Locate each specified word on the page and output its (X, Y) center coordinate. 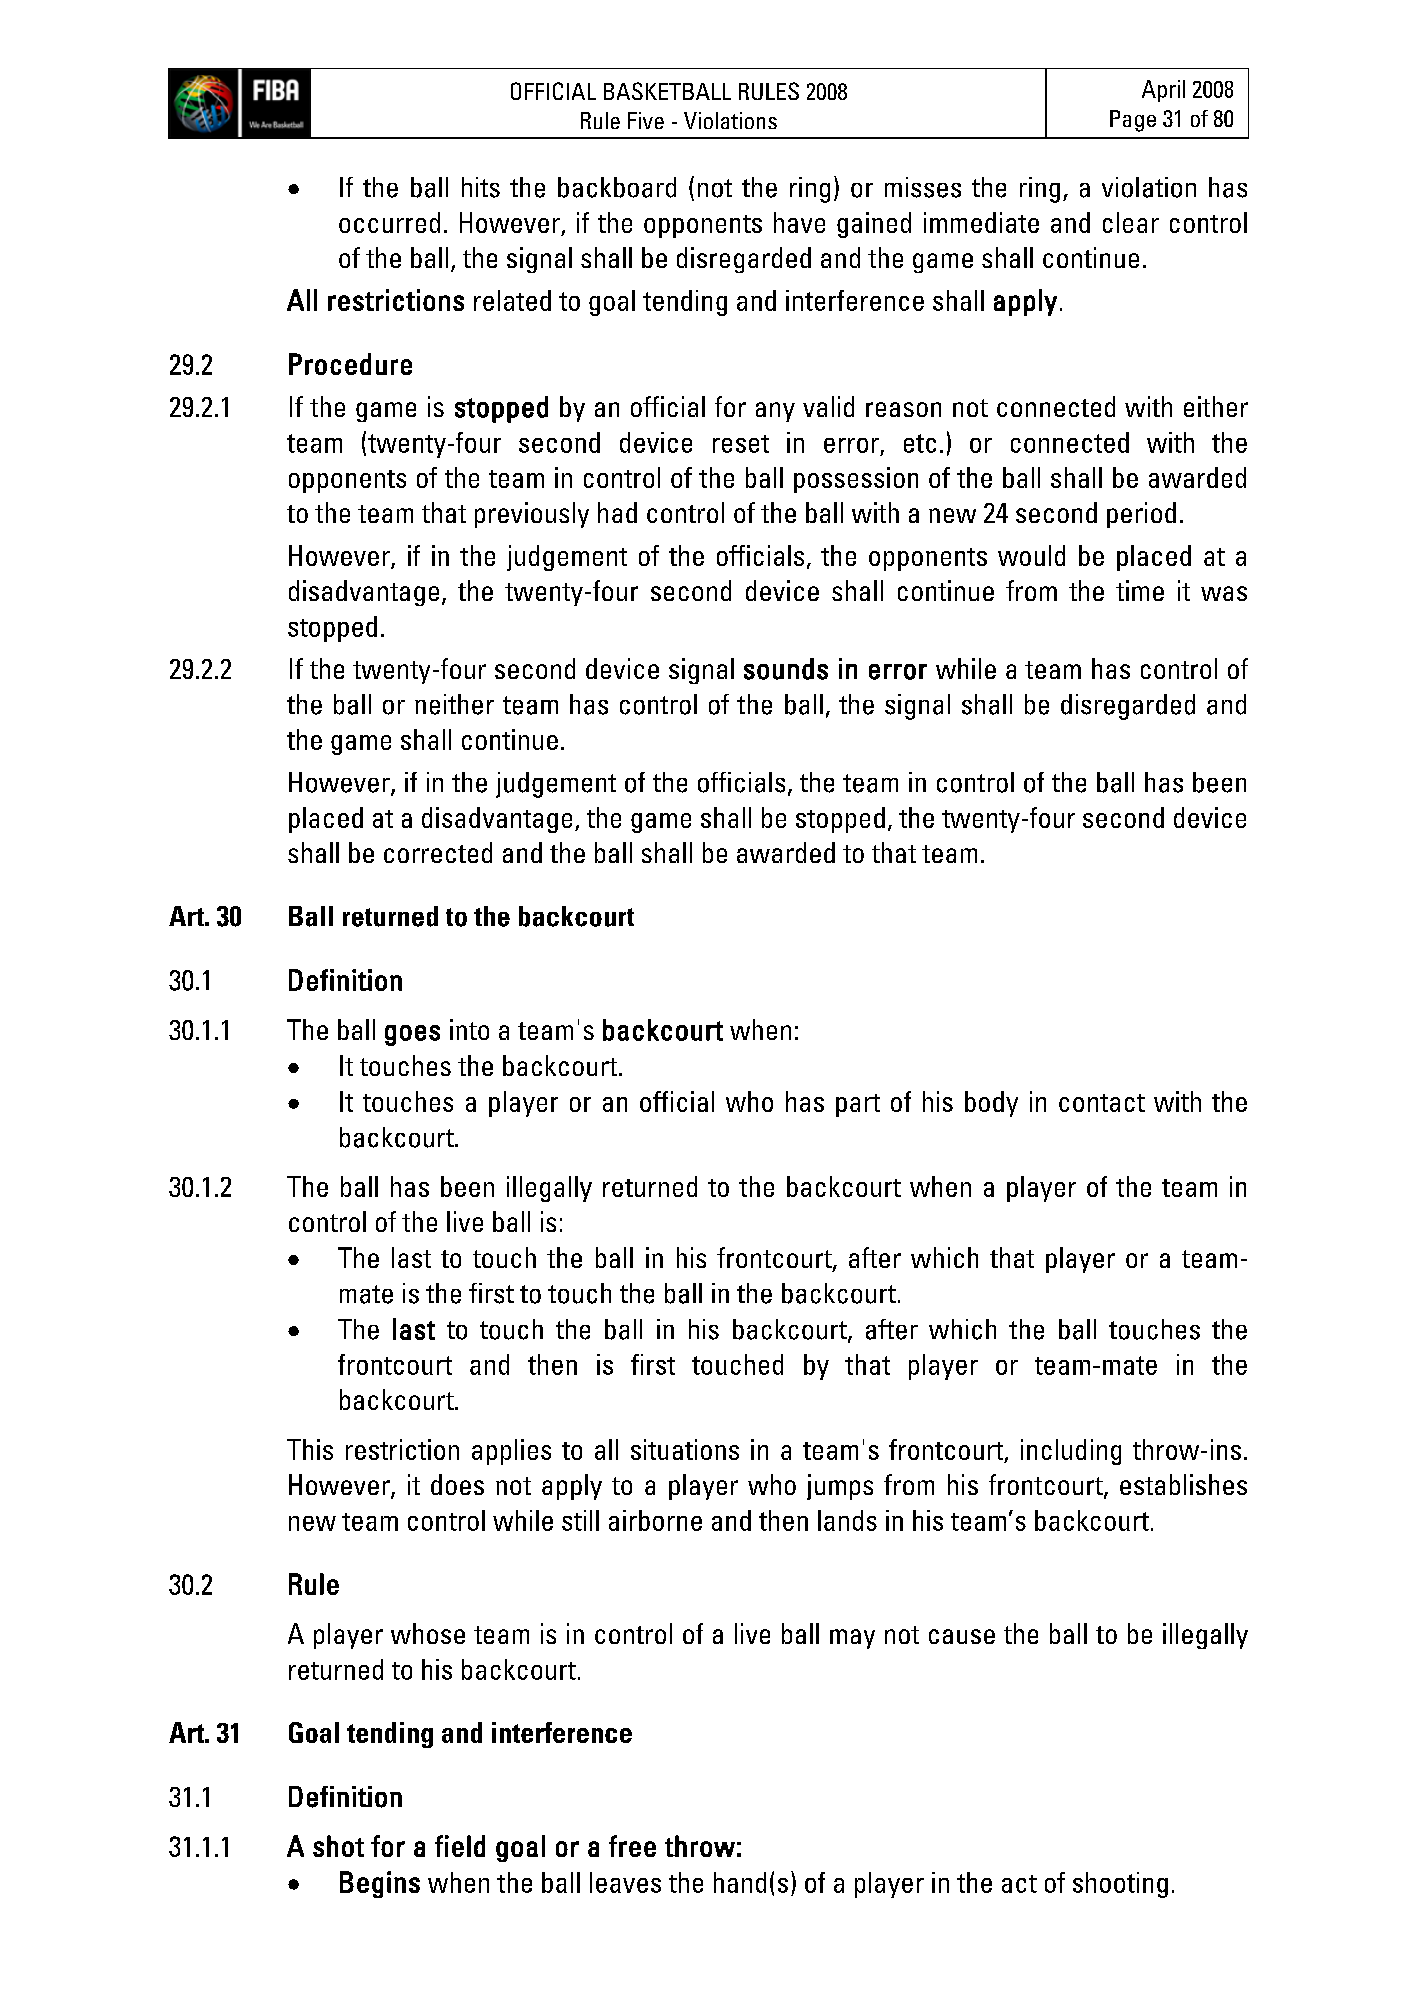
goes (412, 1035)
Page (1133, 121)
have (799, 222)
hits (481, 187)
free (632, 1846)
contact (1102, 1103)
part (858, 1105)
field (460, 1846)
